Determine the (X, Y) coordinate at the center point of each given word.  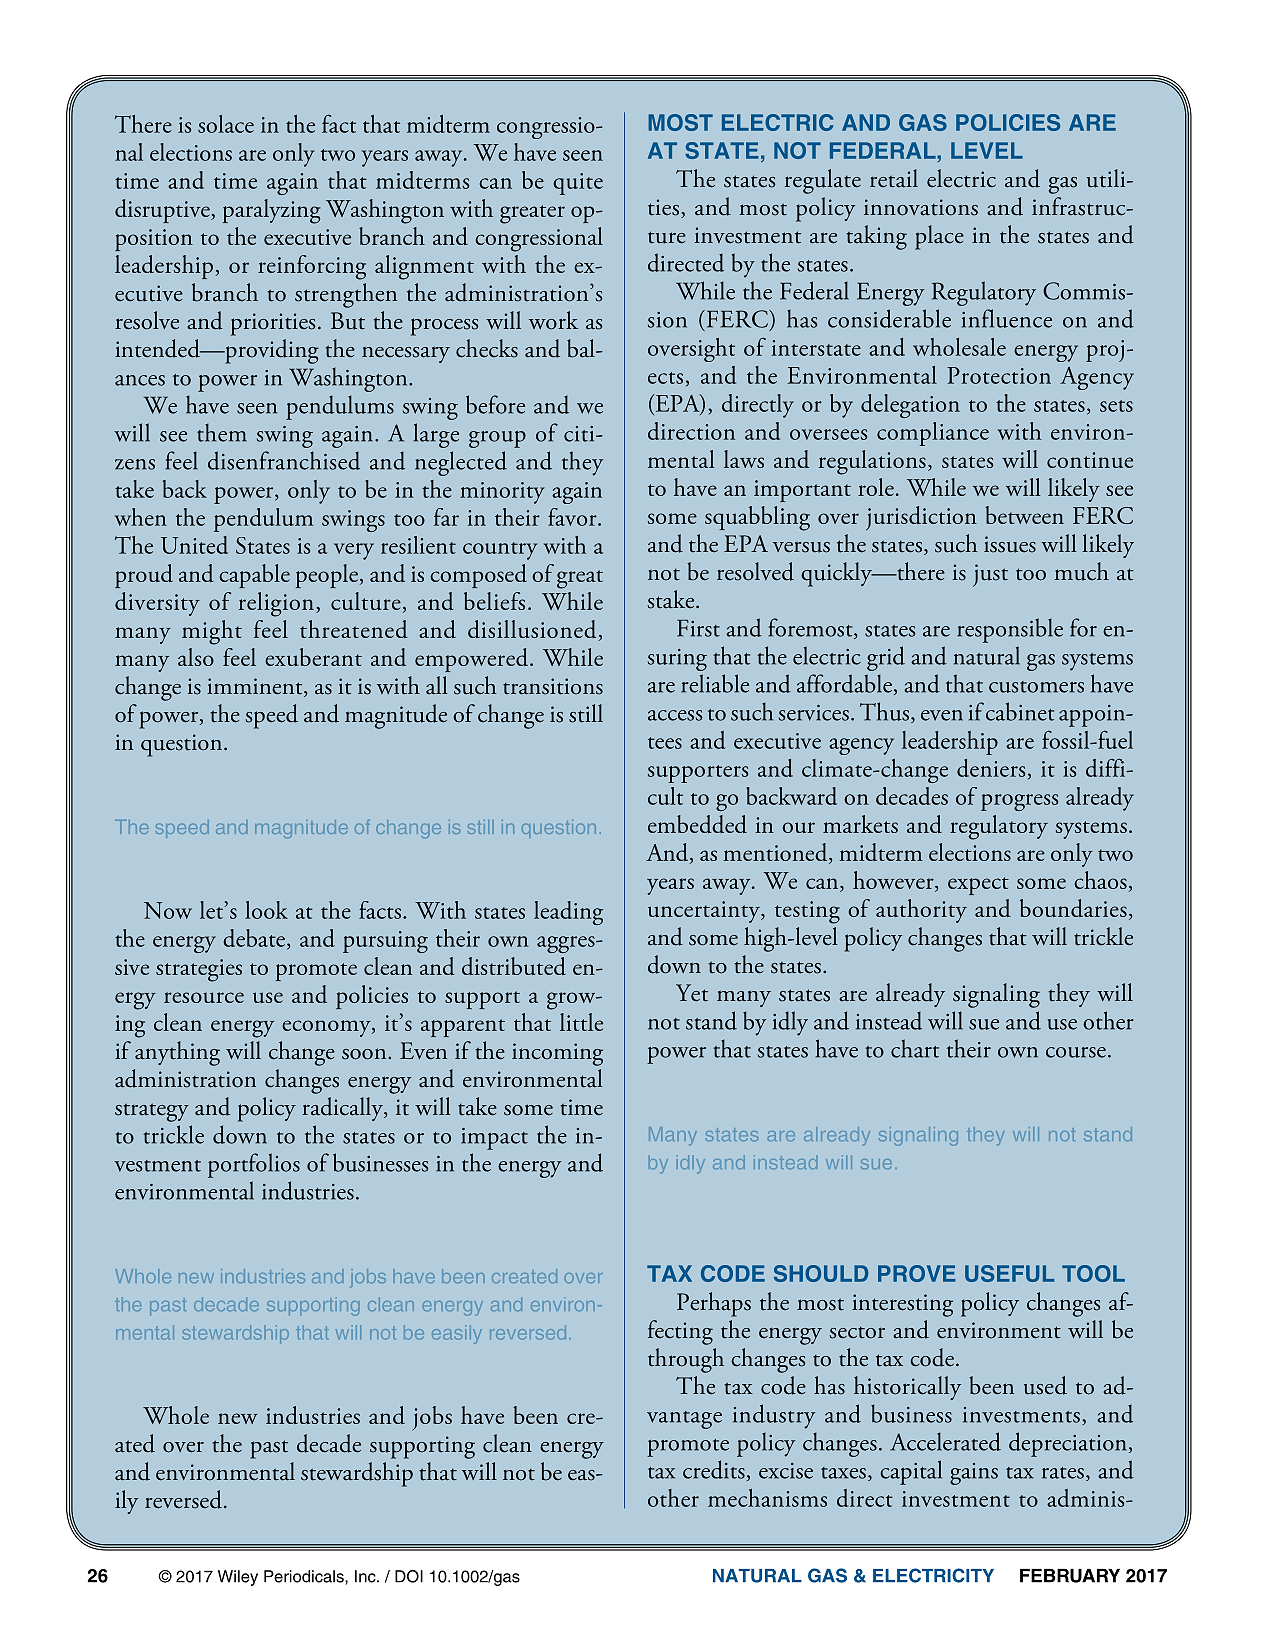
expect (978, 886)
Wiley (238, 1578)
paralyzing (272, 211)
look (266, 910)
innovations (921, 207)
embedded (697, 824)
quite (578, 184)
